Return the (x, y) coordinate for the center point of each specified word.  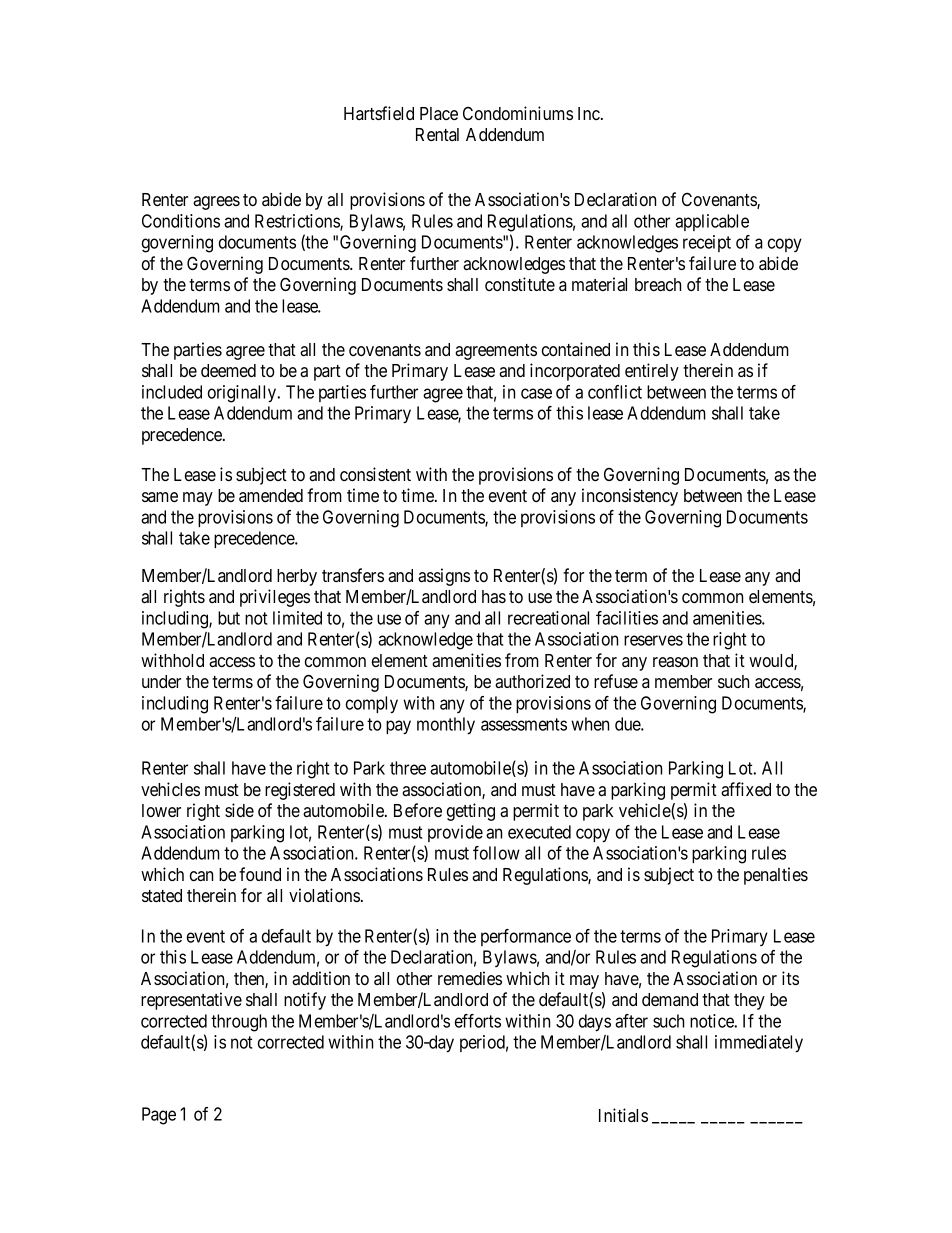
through (239, 1023)
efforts (478, 1021)
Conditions (181, 221)
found (260, 874)
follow (496, 853)
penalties (776, 876)
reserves (653, 640)
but (229, 618)
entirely (652, 372)
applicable (712, 222)
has (494, 596)
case (536, 393)
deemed (228, 370)
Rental (437, 134)
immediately (759, 1044)
